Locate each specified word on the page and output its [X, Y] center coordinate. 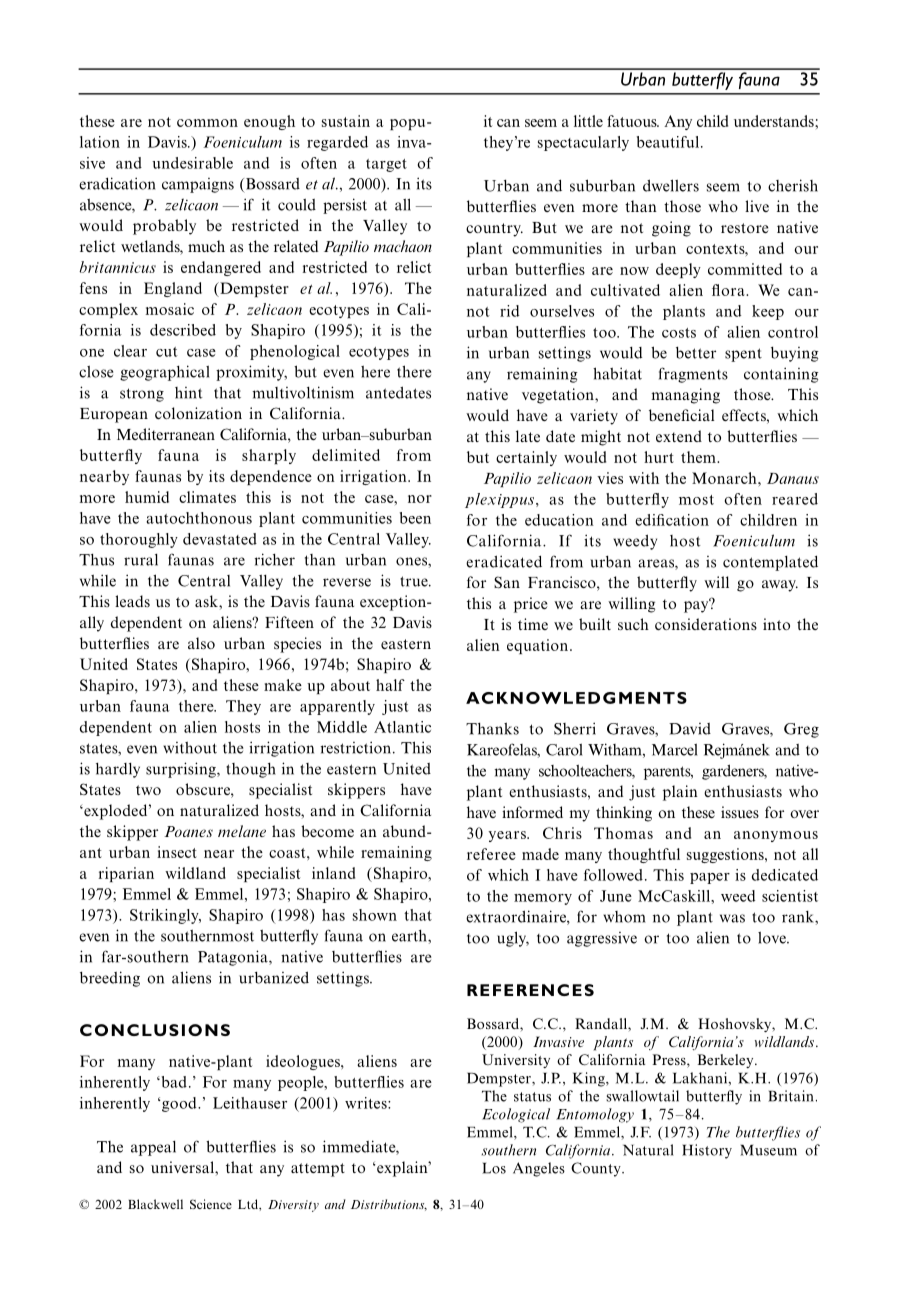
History [707, 1151]
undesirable [192, 163]
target [386, 165]
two [148, 790]
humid [147, 497]
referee [491, 854]
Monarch [725, 478]
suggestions [726, 855]
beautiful [668, 142]
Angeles [539, 1169]
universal [183, 1167]
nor [420, 499]
